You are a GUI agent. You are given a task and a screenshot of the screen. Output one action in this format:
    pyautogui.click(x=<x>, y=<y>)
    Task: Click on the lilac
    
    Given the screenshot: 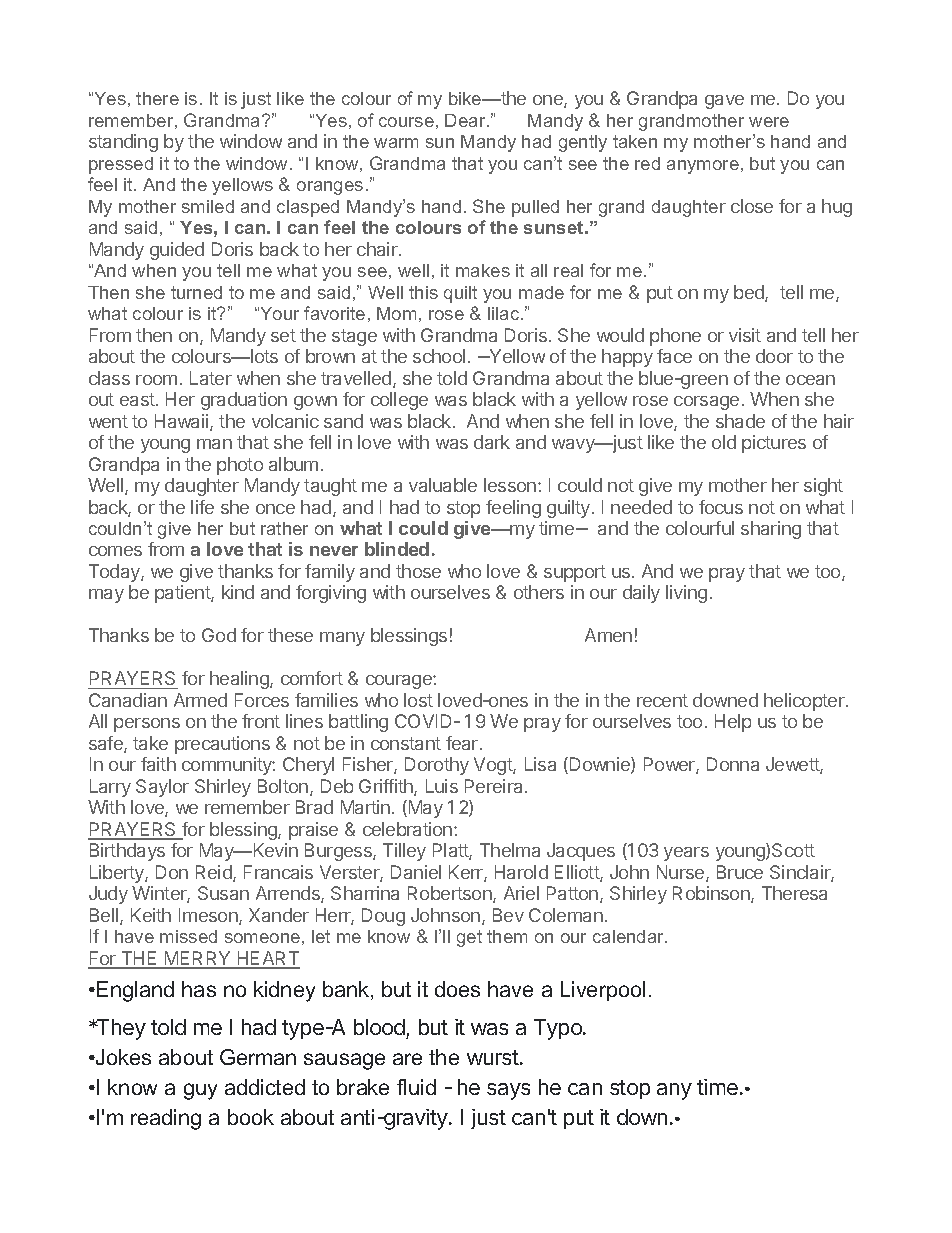 What is the action you would take?
    pyautogui.click(x=505, y=313)
